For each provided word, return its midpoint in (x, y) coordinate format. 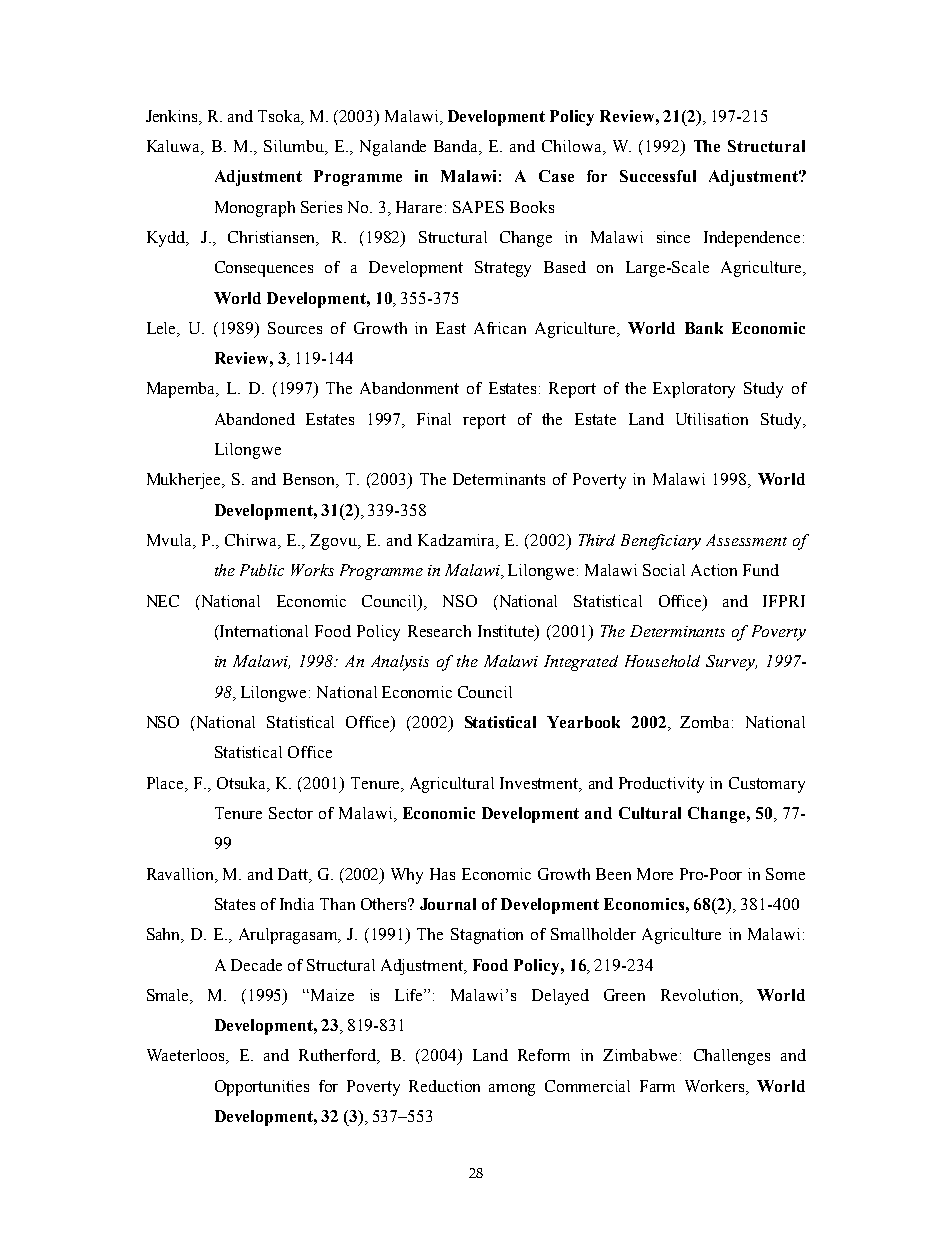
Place (166, 783)
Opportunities (262, 1088)
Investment (540, 784)
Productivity (661, 785)
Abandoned (255, 419)
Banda (457, 147)
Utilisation (712, 419)
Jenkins (173, 116)
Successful (658, 176)
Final (434, 419)
